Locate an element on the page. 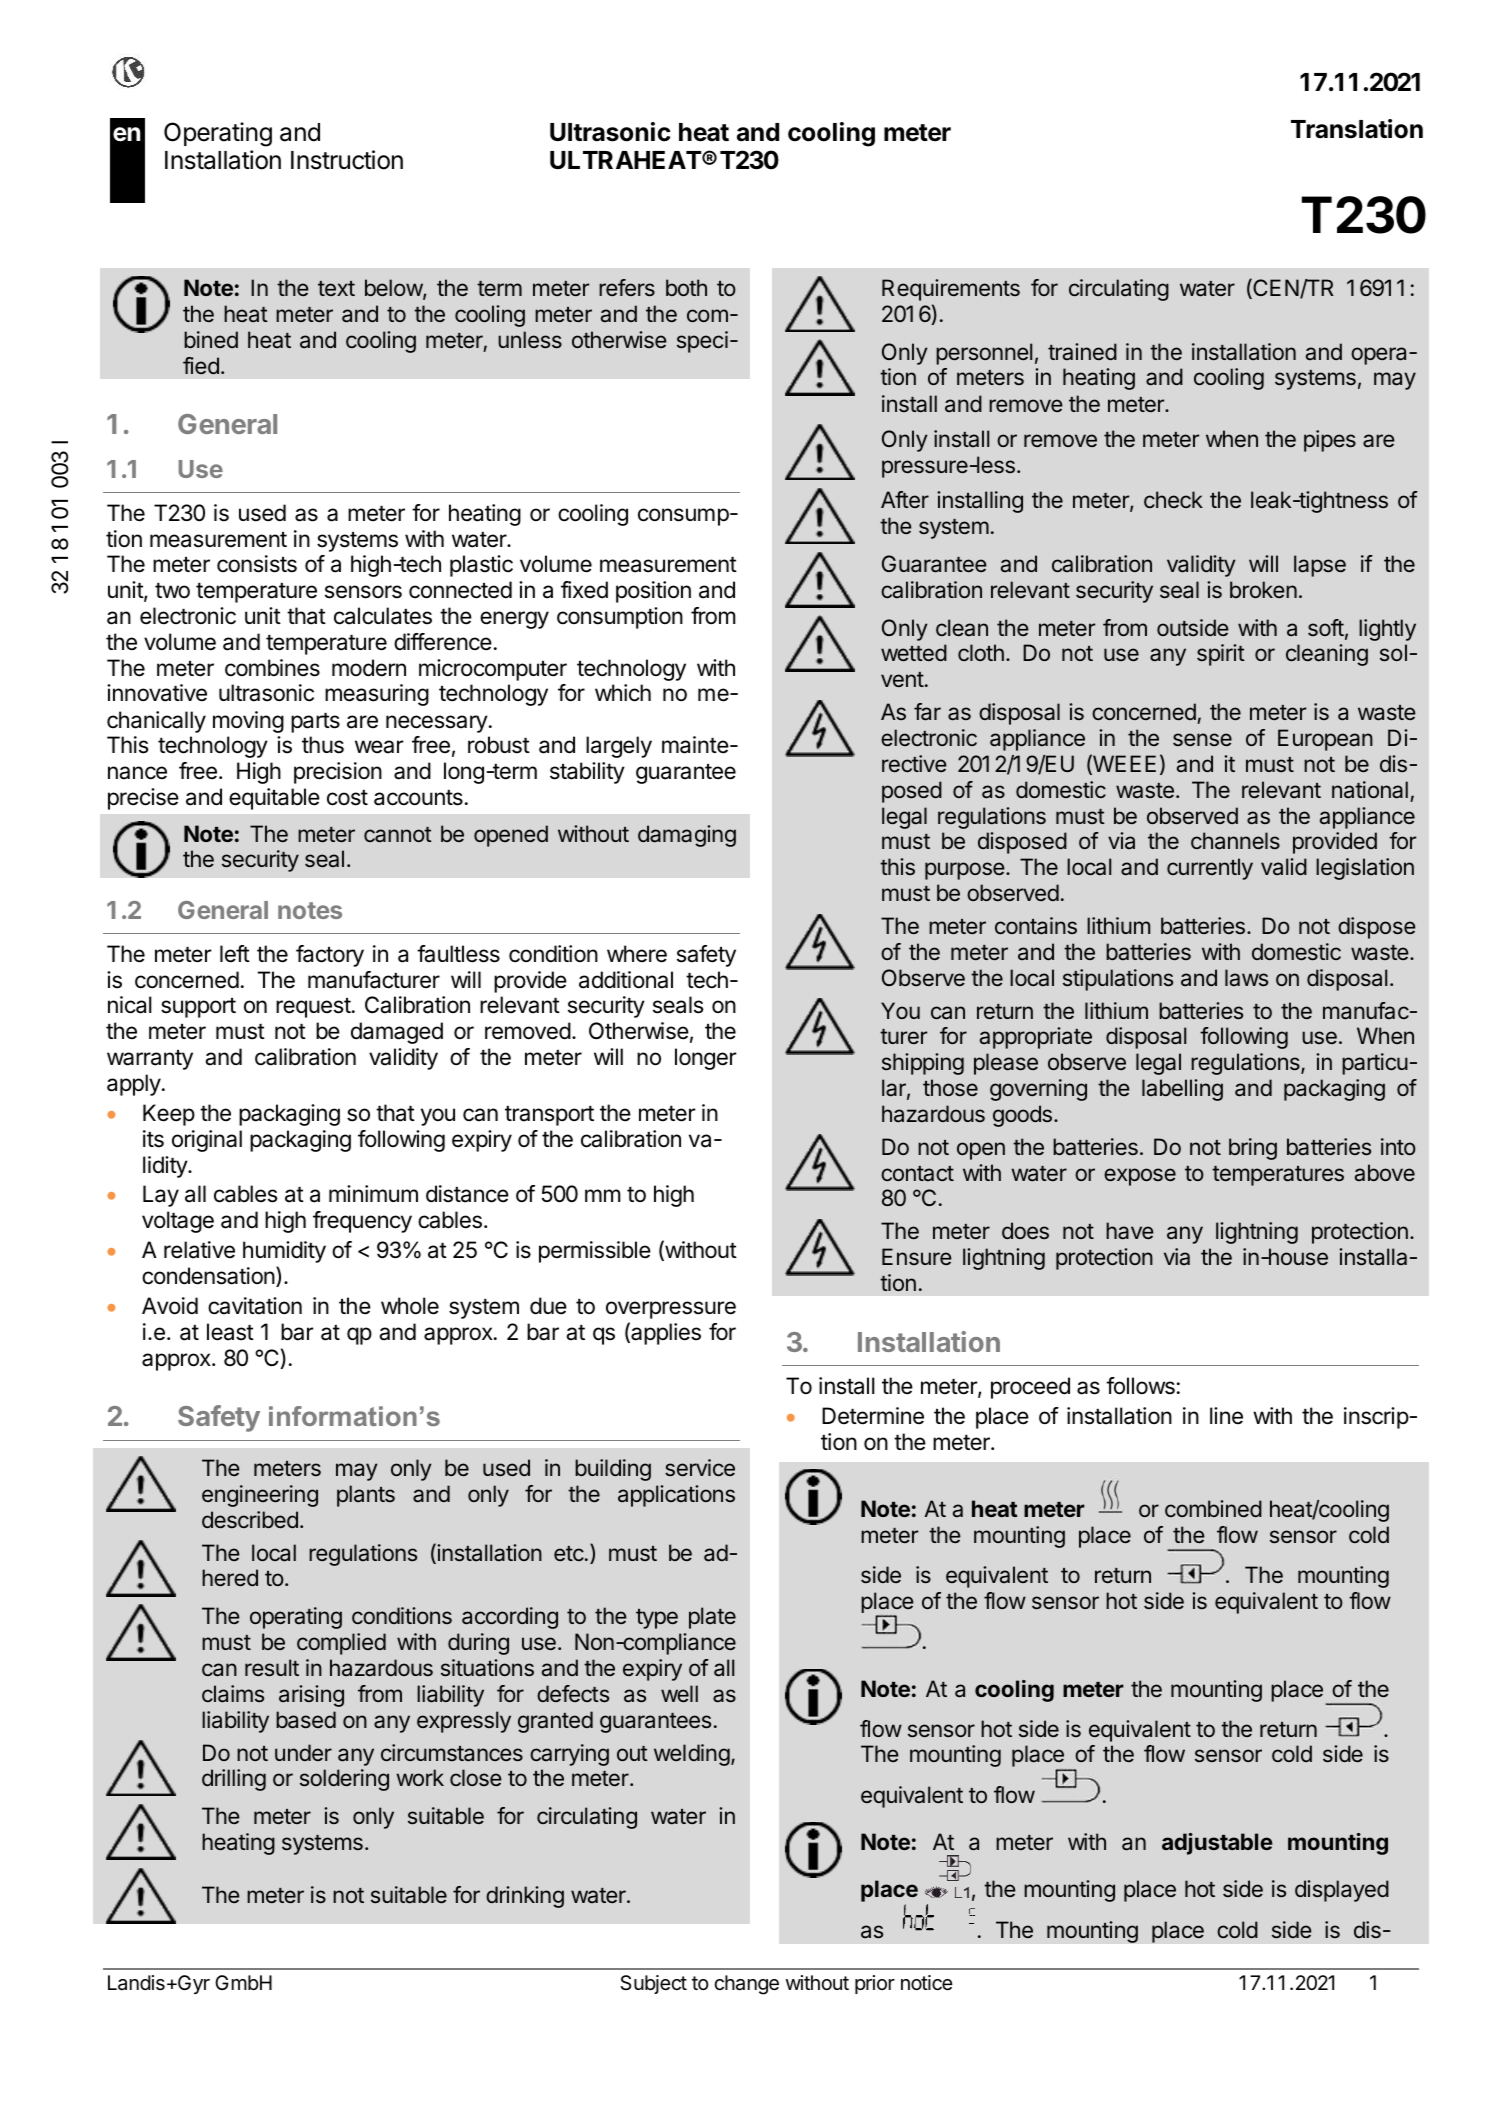  bring is located at coordinates (1253, 1149).
